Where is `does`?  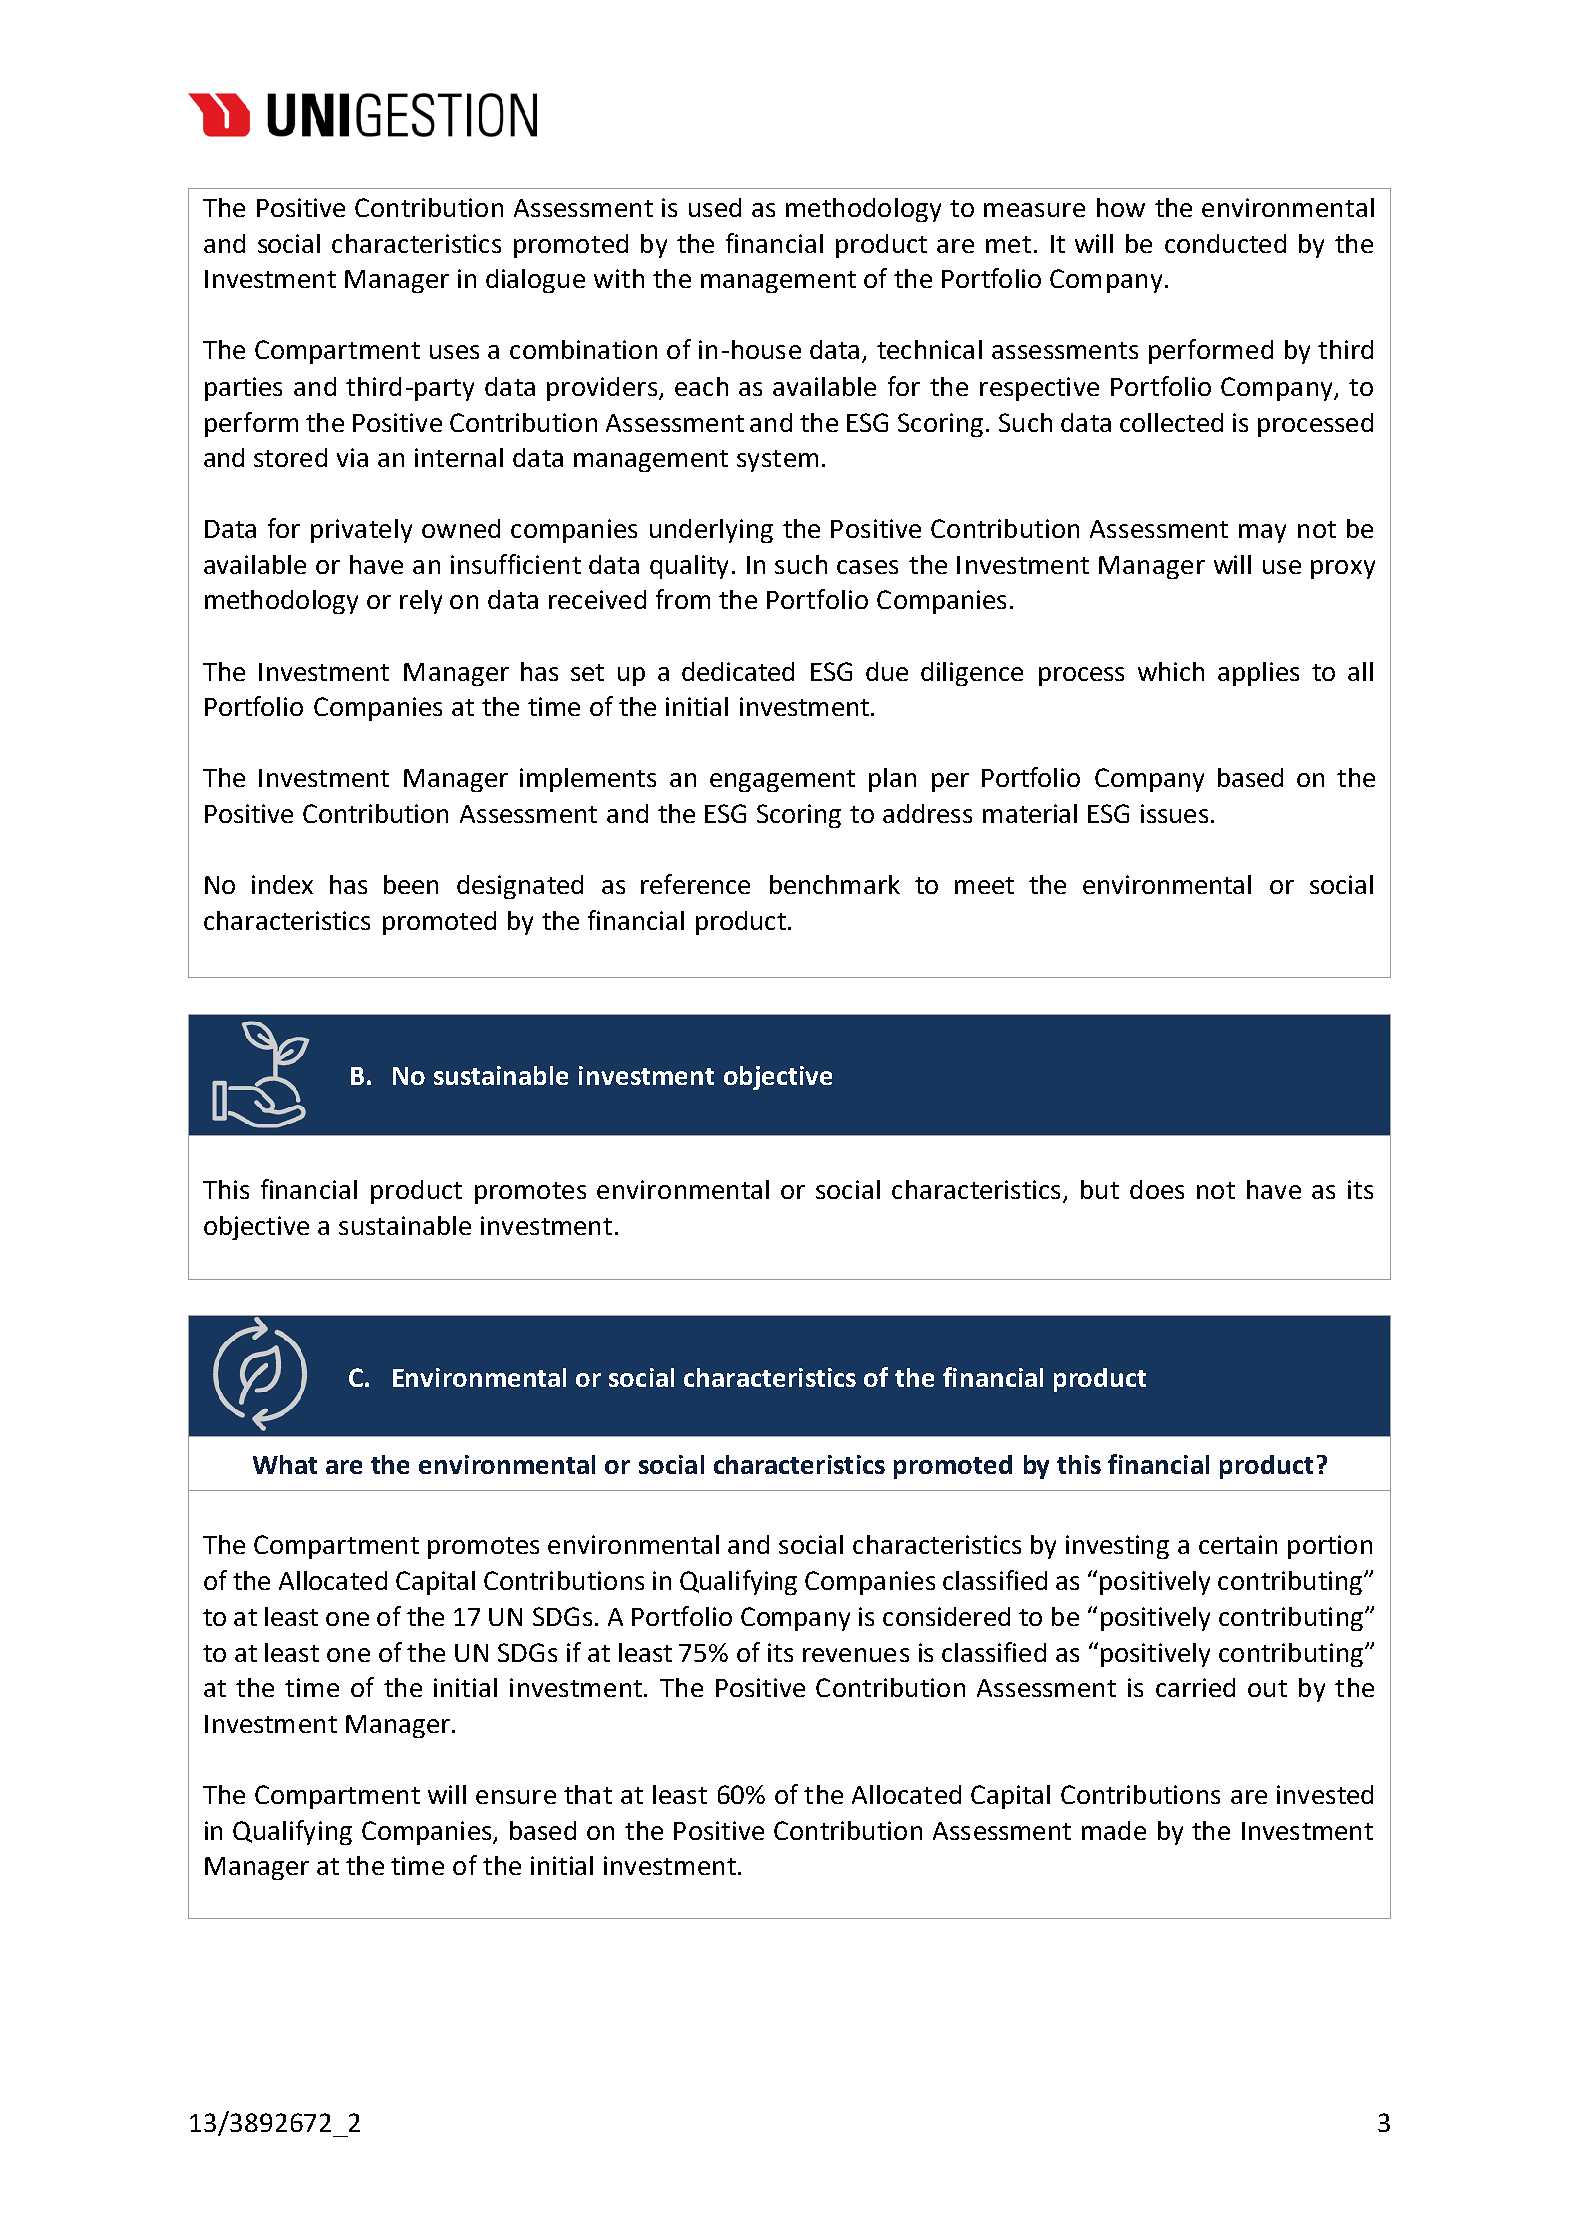
does is located at coordinates (1157, 1189).
